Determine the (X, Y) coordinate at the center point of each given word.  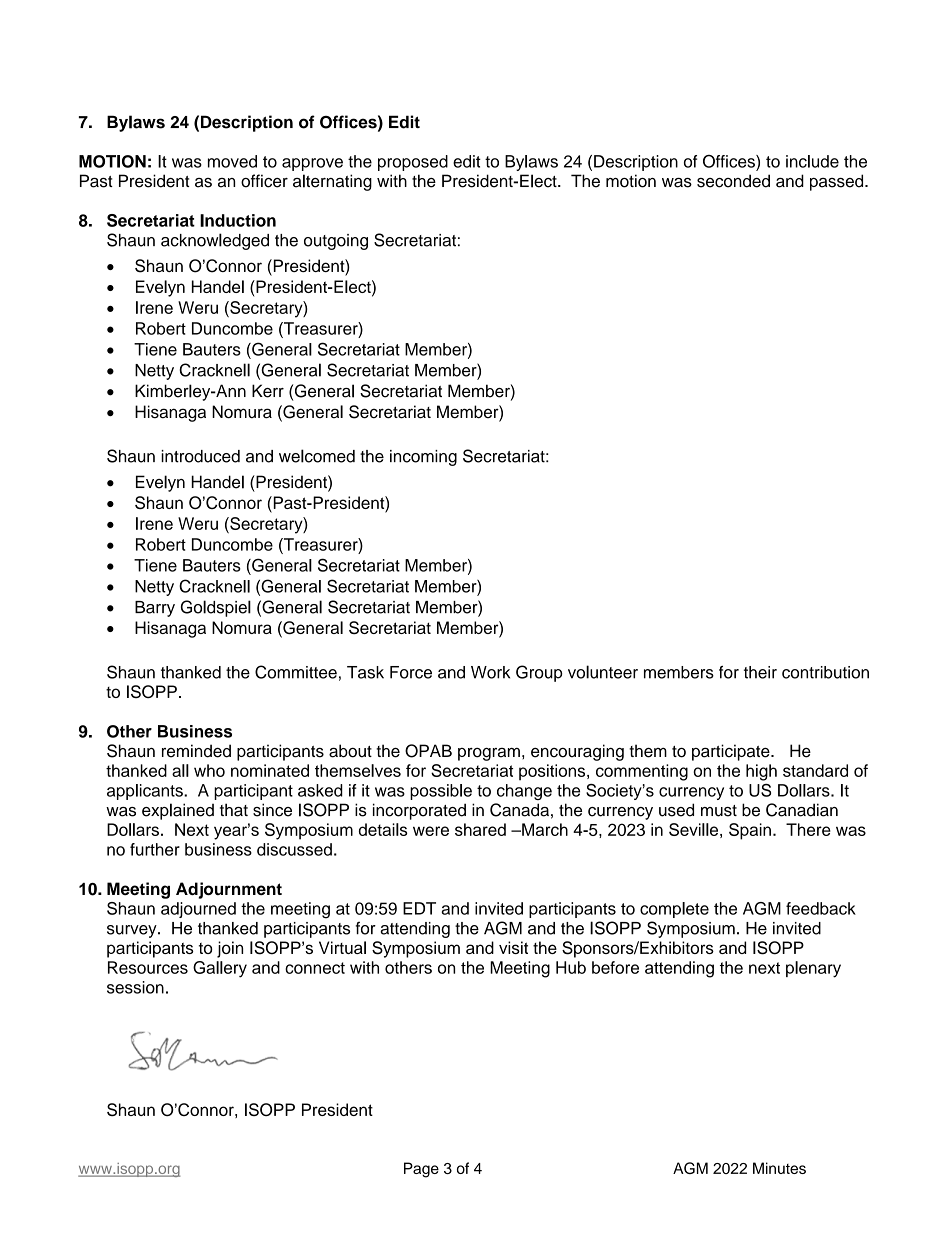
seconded (733, 181)
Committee (296, 672)
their (760, 672)
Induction (238, 220)
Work (490, 672)
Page (421, 1170)
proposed (413, 163)
